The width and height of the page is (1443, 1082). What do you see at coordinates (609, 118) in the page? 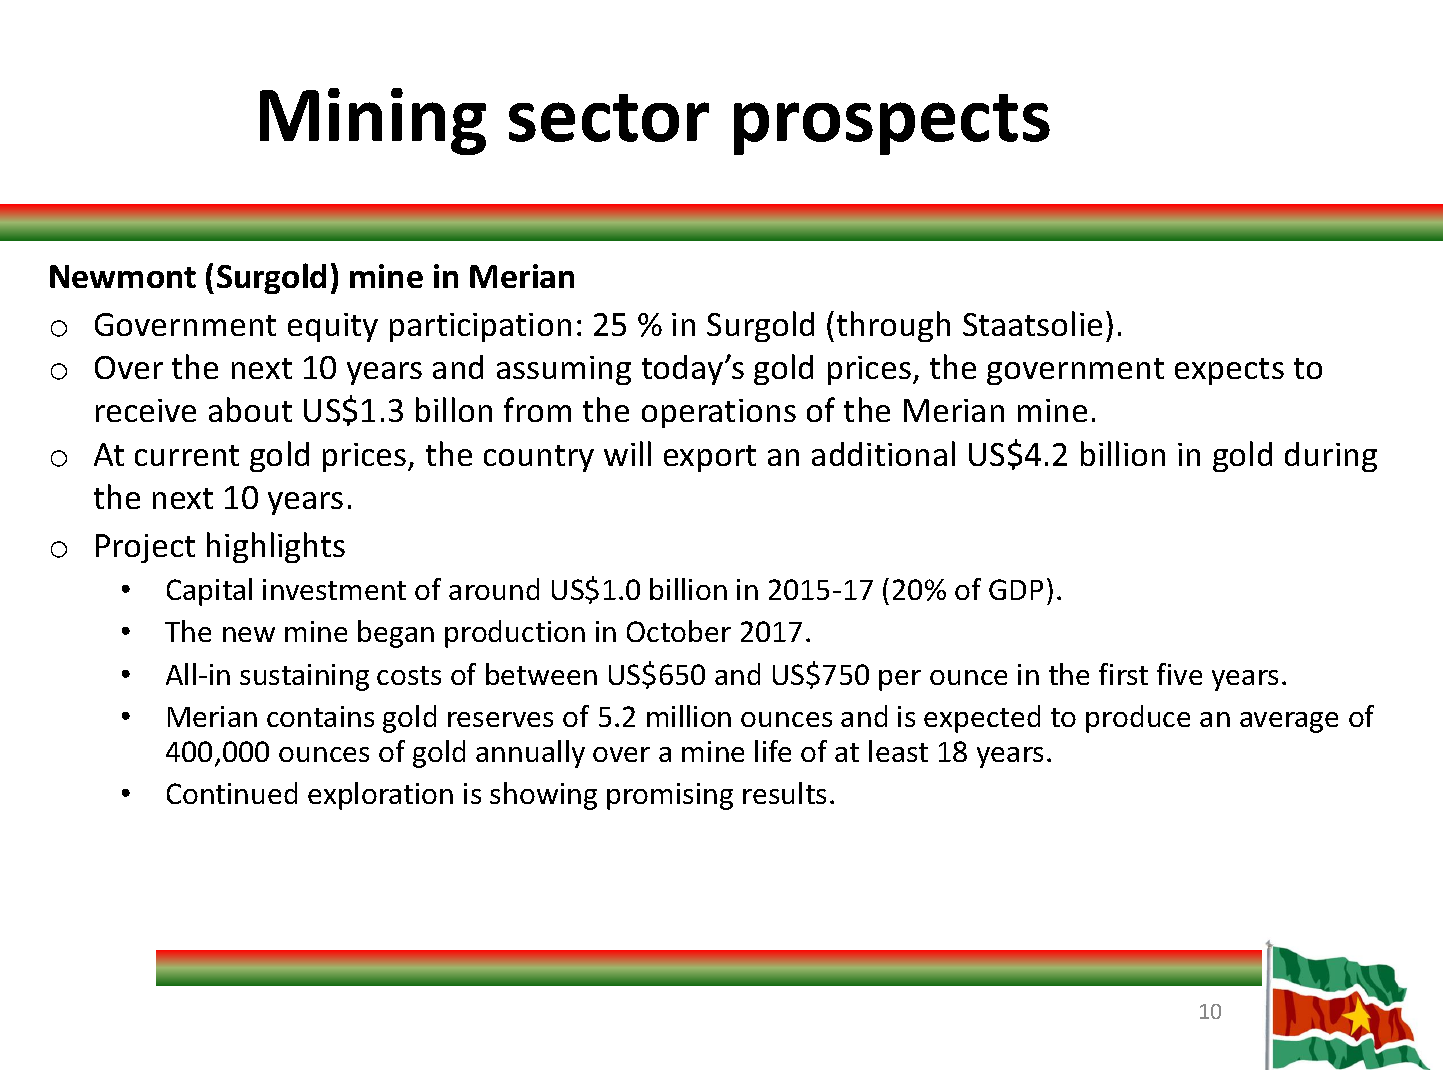
I see `sector` at bounding box center [609, 118].
